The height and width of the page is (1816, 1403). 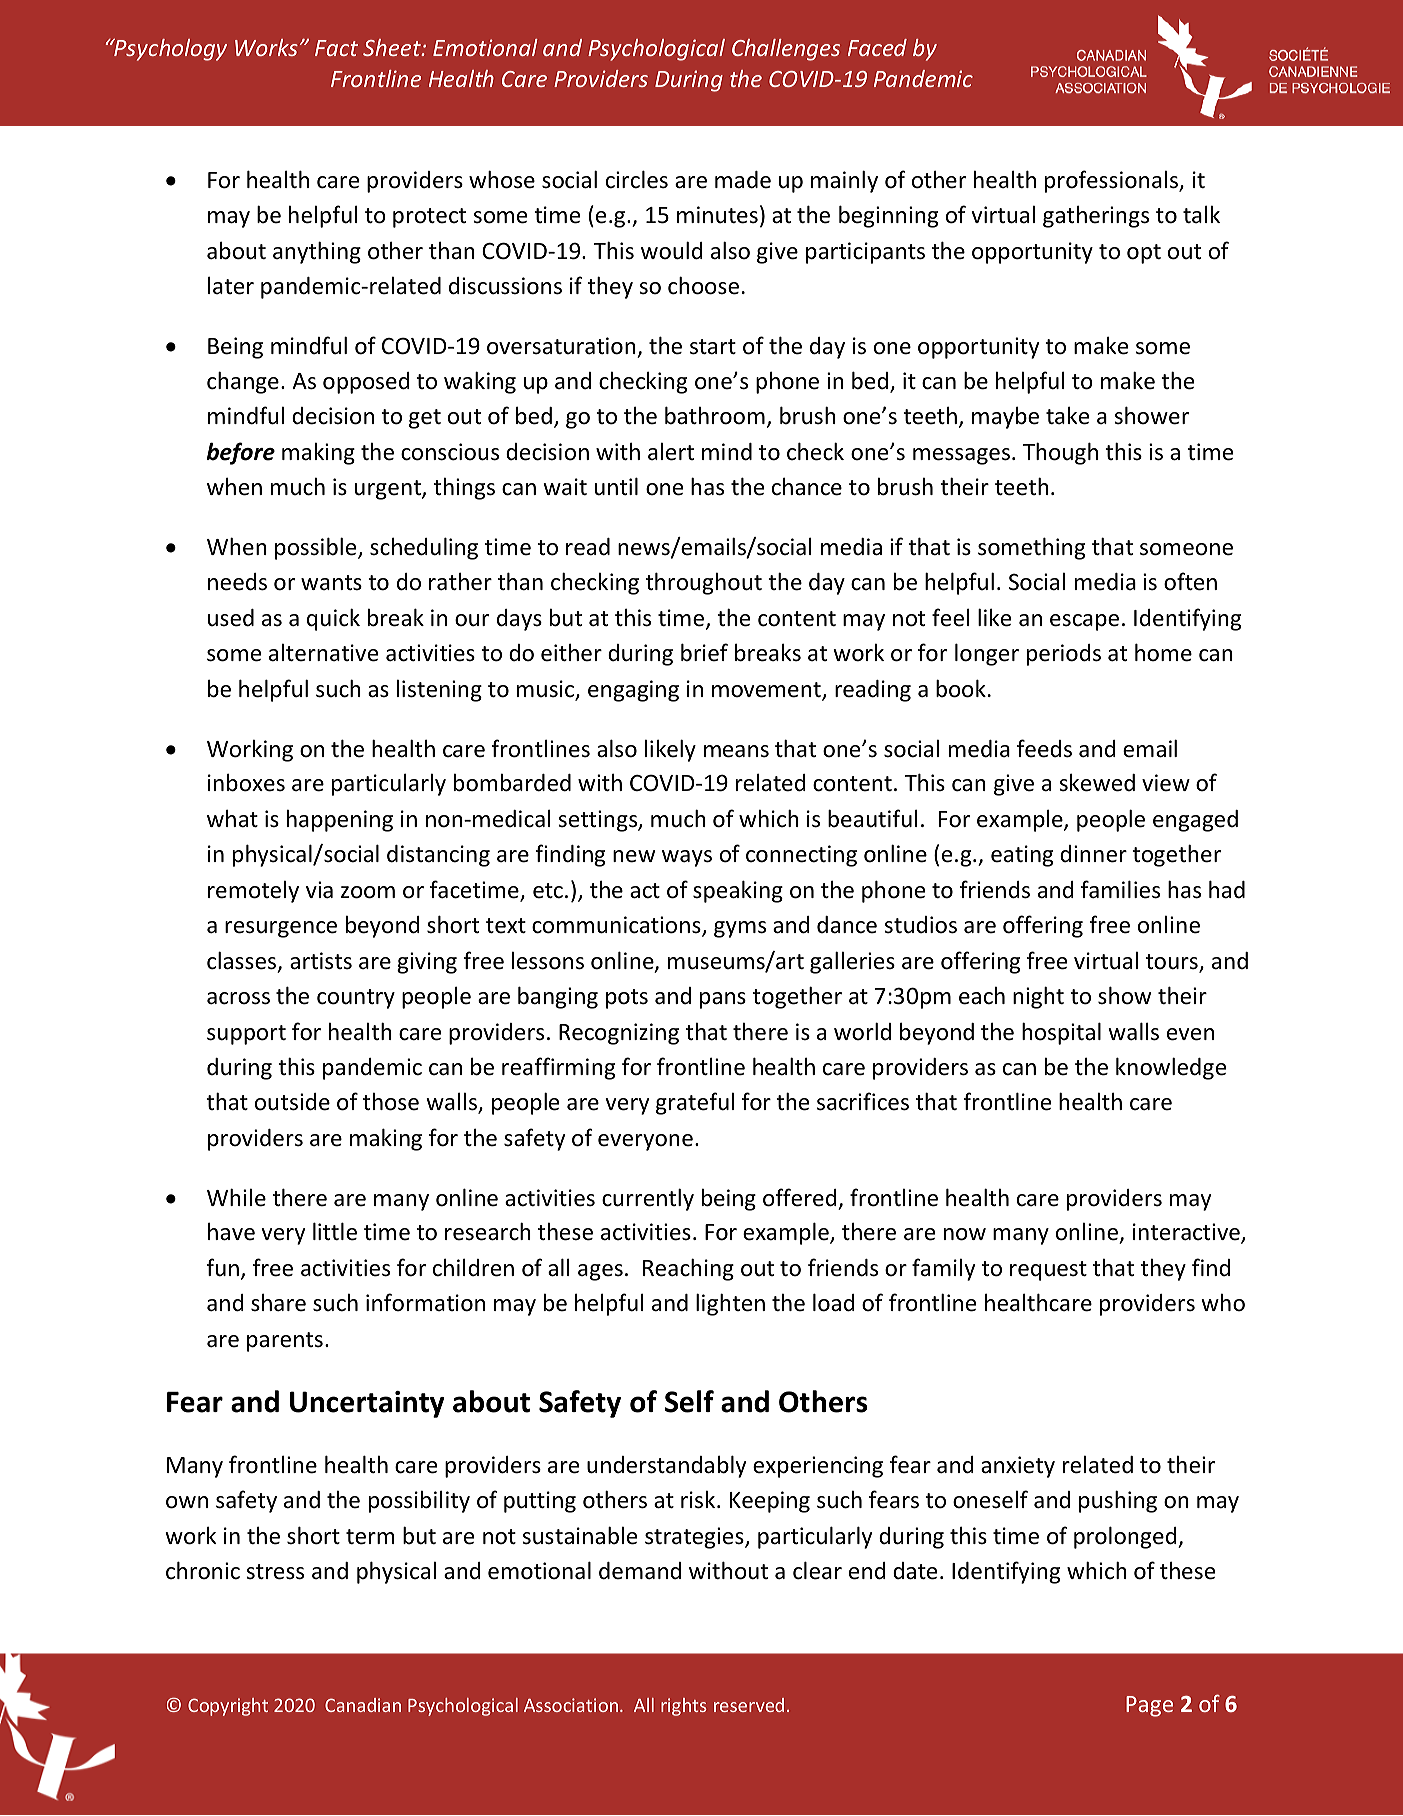 I want to click on quick, so click(x=333, y=619).
